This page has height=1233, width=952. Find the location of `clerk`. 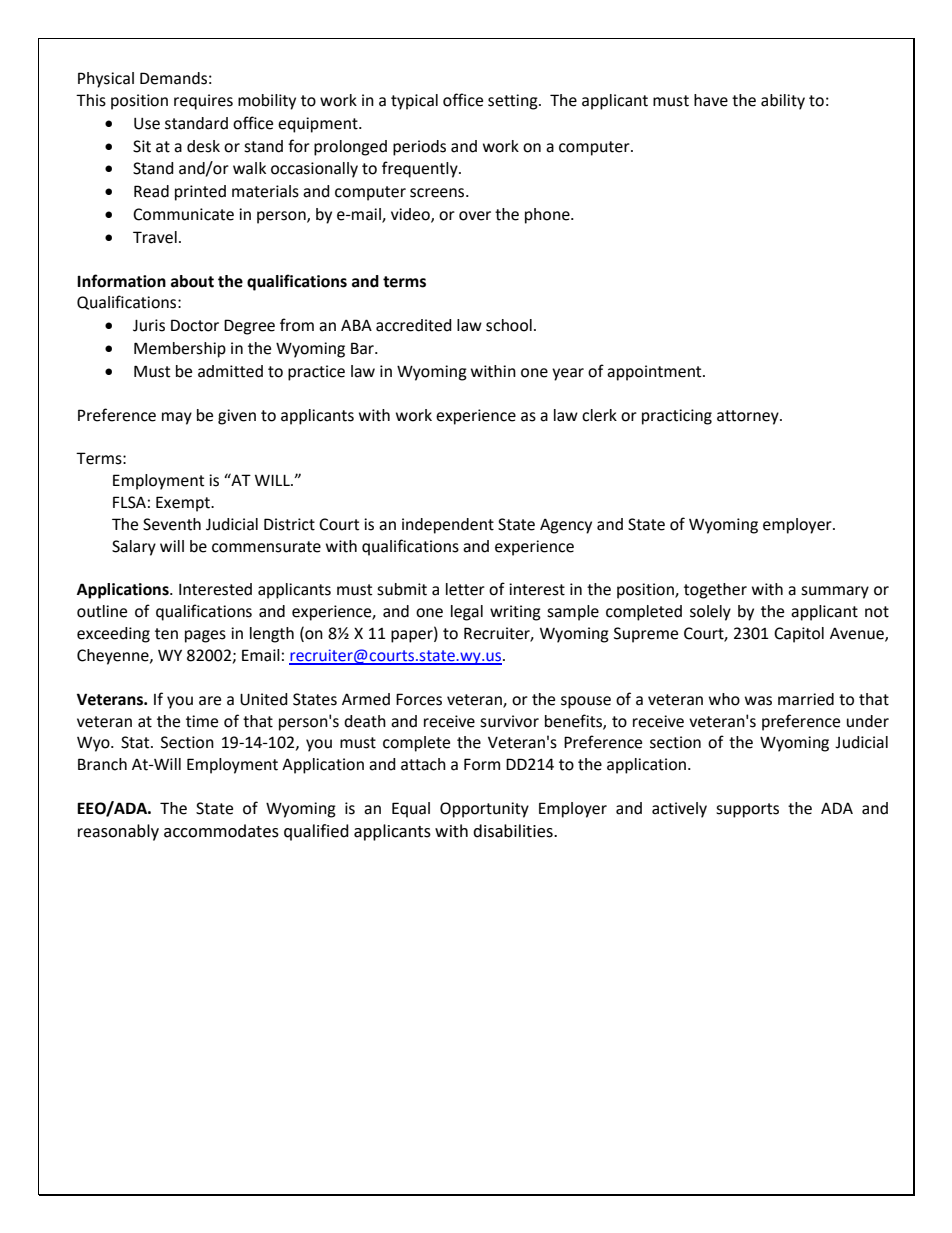

clerk is located at coordinates (599, 415).
